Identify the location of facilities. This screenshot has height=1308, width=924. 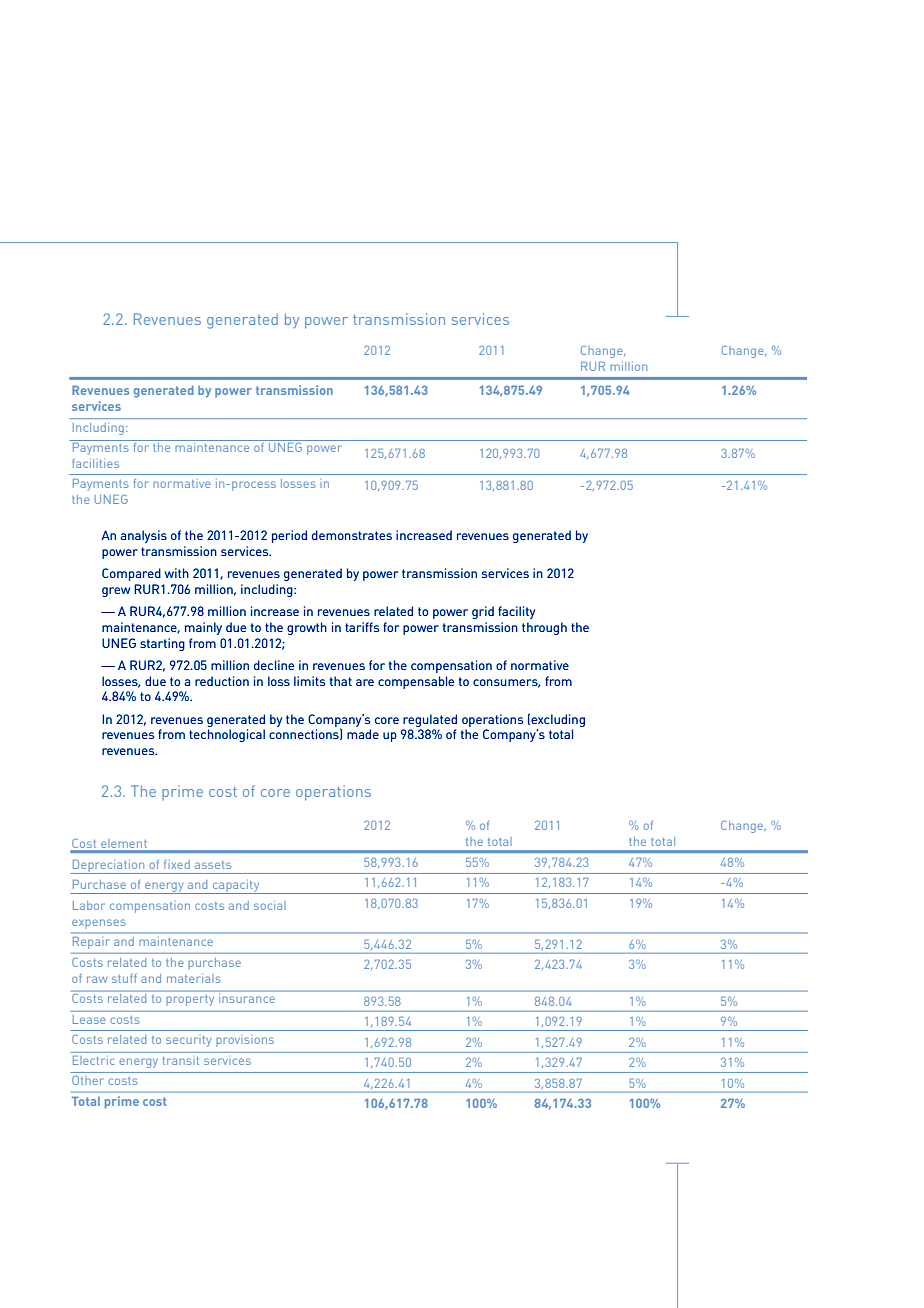
(95, 463).
